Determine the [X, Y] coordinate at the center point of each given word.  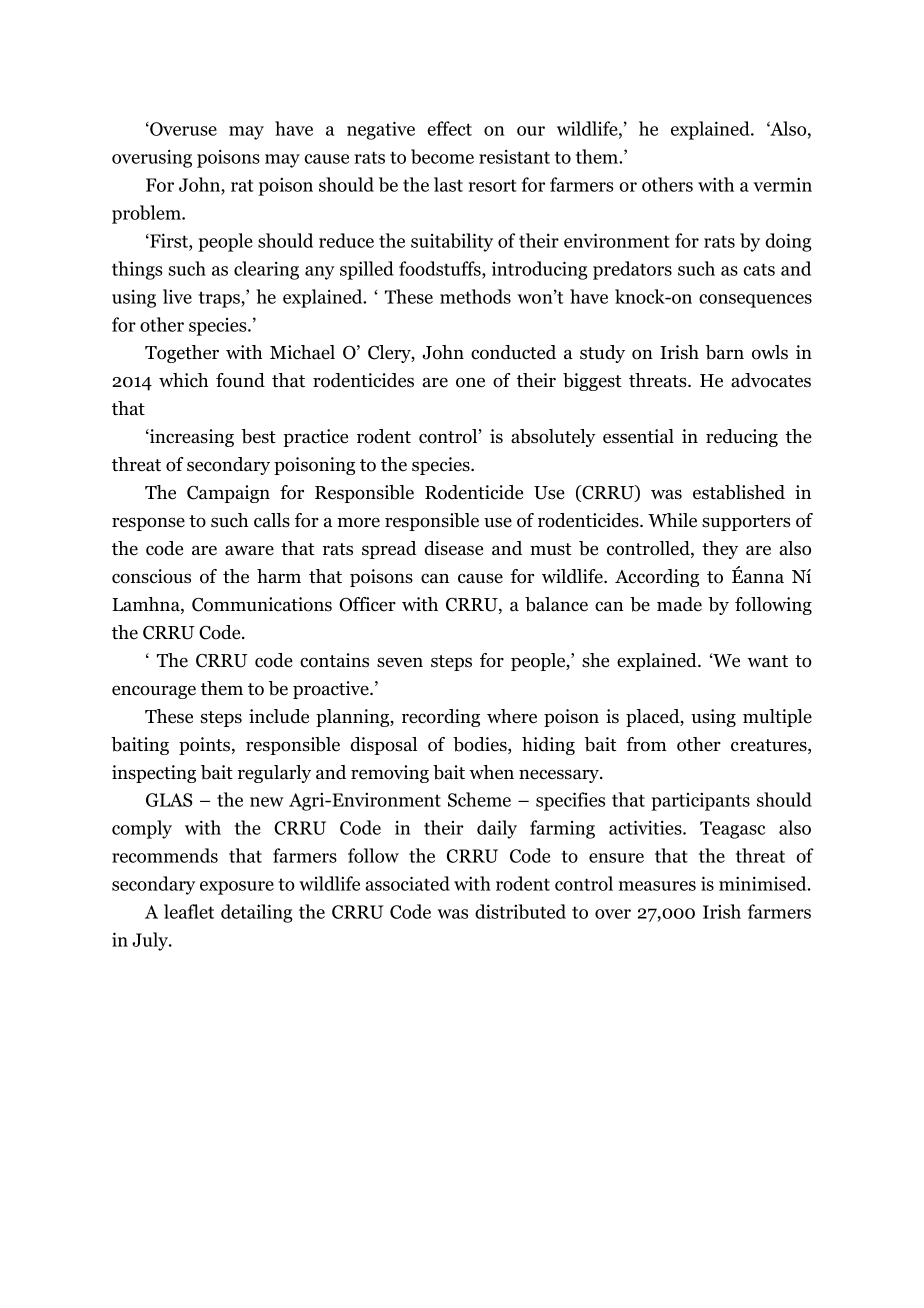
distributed [520, 911]
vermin [782, 184]
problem [147, 214]
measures [657, 886]
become [442, 156]
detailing [257, 913]
